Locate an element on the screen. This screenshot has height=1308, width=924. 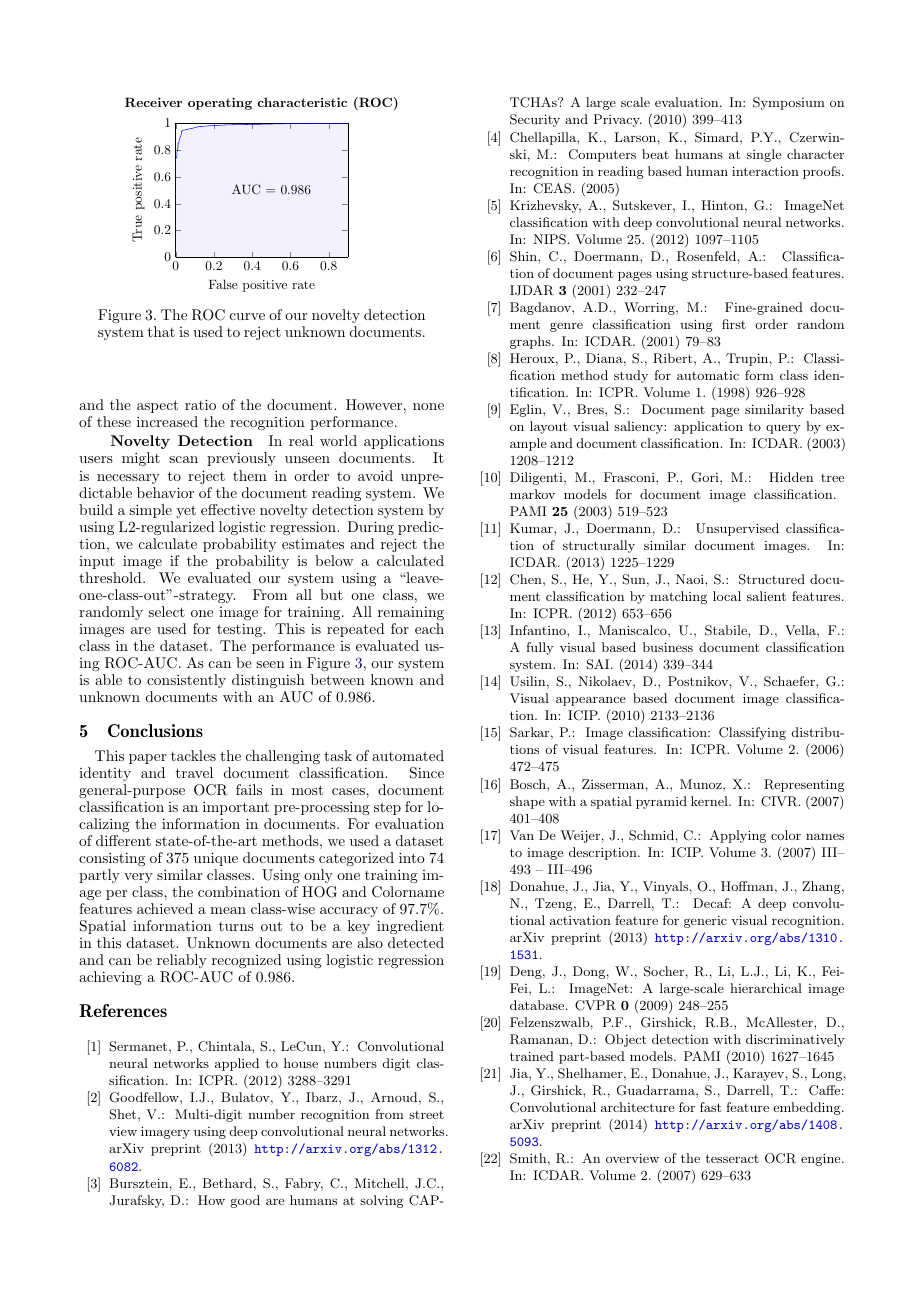
Security is located at coordinates (535, 120).
